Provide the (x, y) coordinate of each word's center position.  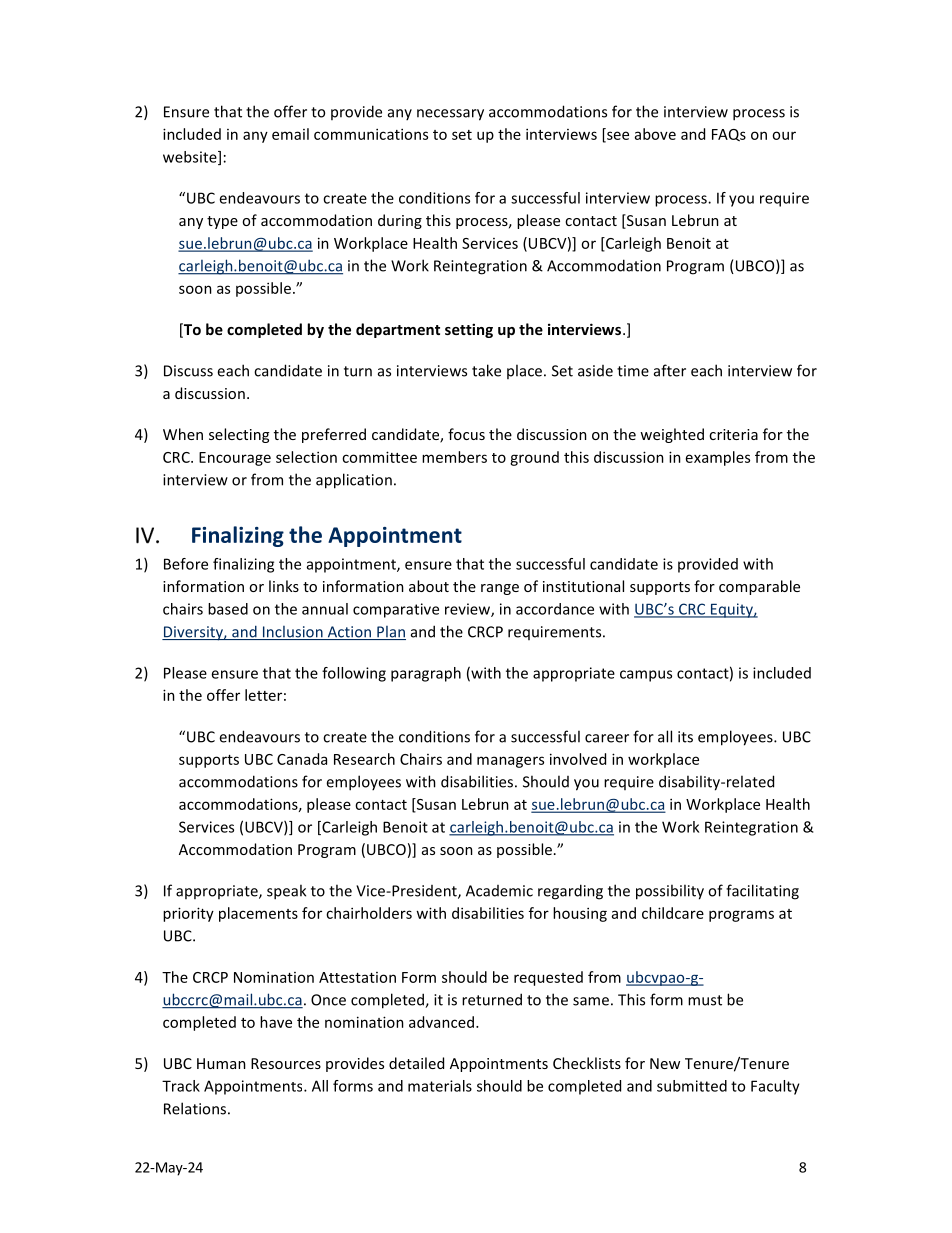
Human (221, 1063)
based (228, 609)
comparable (759, 587)
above (655, 134)
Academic (499, 891)
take (486, 370)
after (670, 370)
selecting (239, 435)
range (500, 589)
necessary (450, 115)
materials (440, 1086)
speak (286, 892)
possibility (670, 892)
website (191, 158)
